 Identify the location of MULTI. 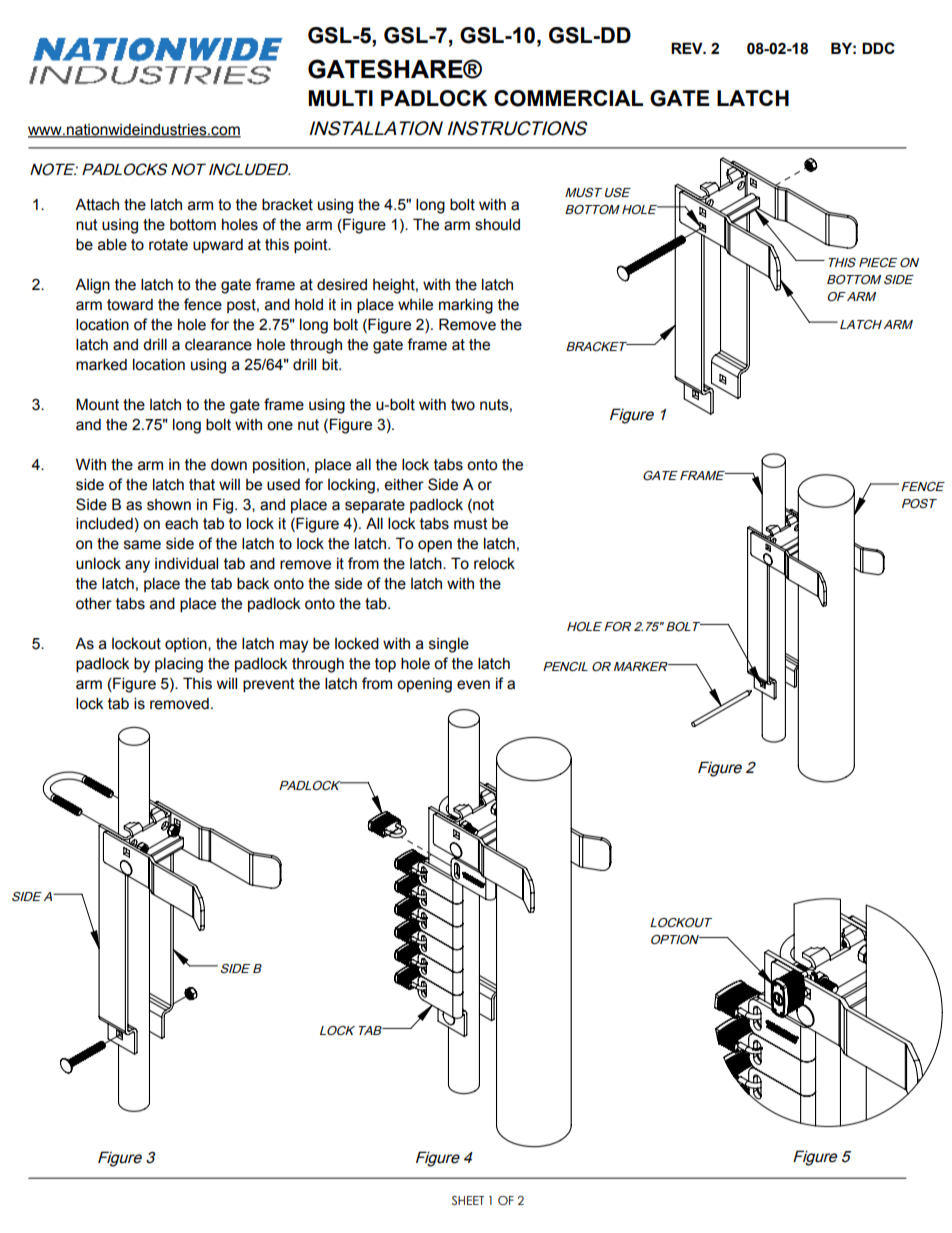
(340, 98).
